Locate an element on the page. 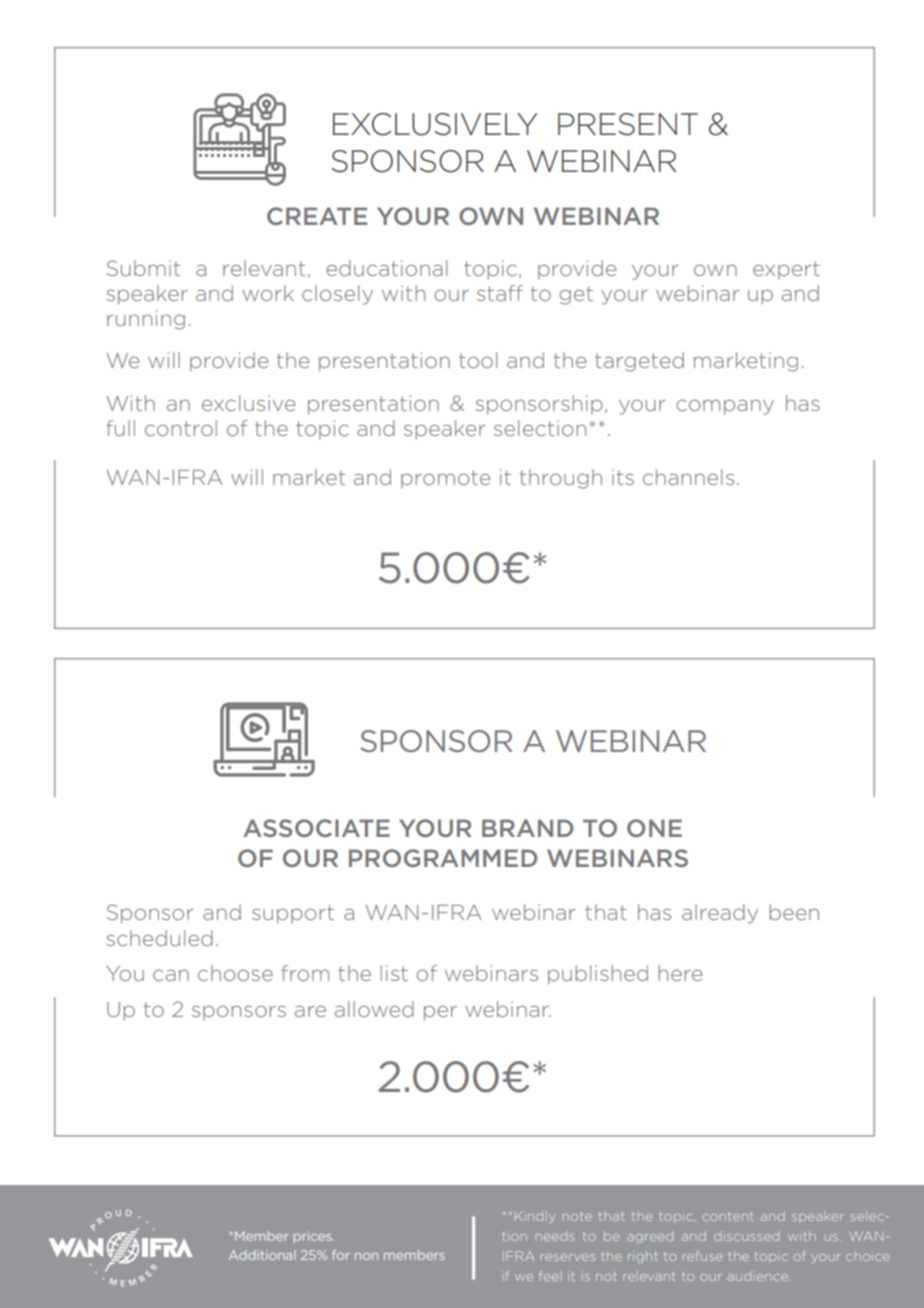 The width and height of the image is (924, 1308). Kindly is located at coordinates (535, 1217).
